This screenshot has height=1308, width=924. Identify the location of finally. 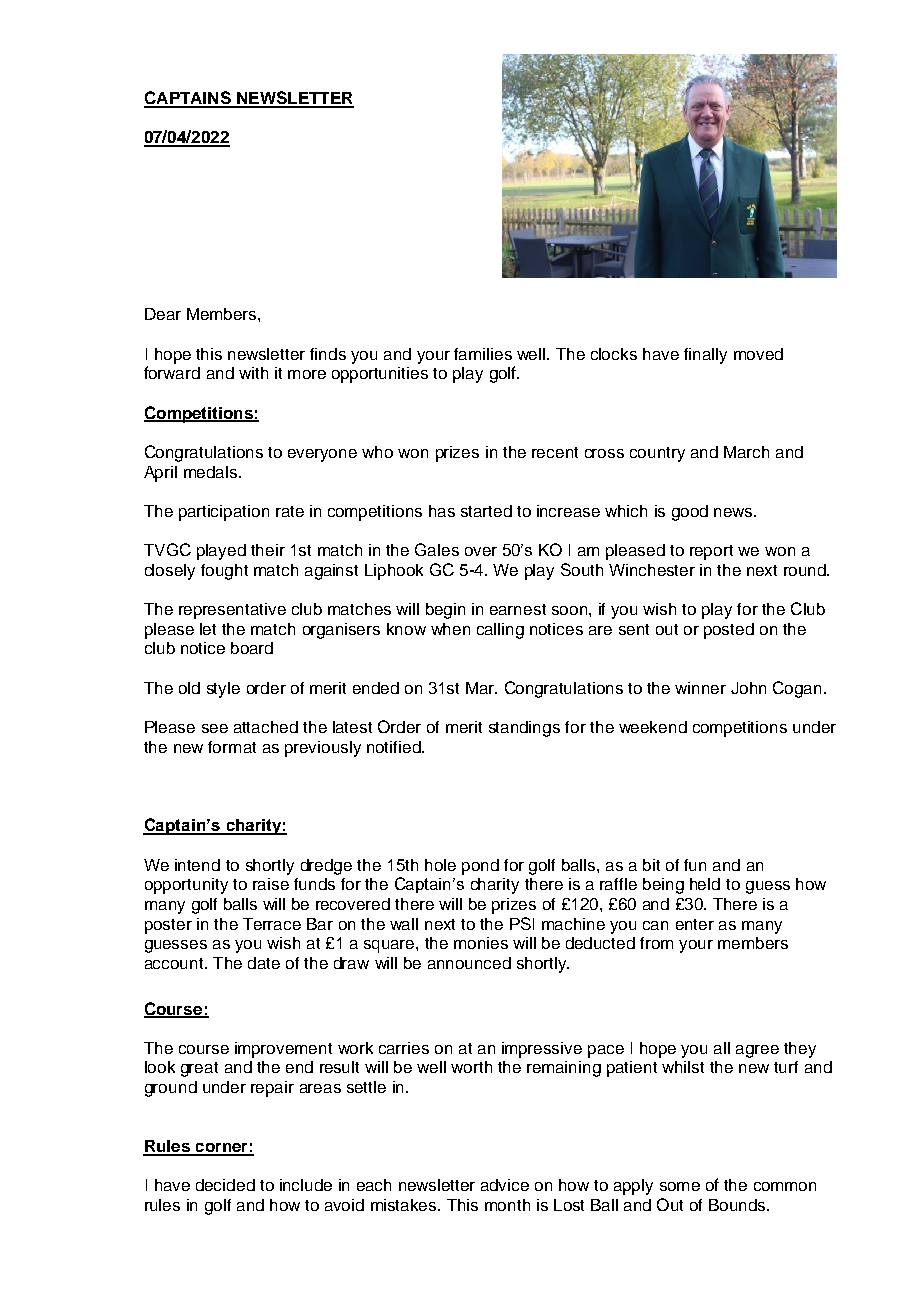
(705, 356).
